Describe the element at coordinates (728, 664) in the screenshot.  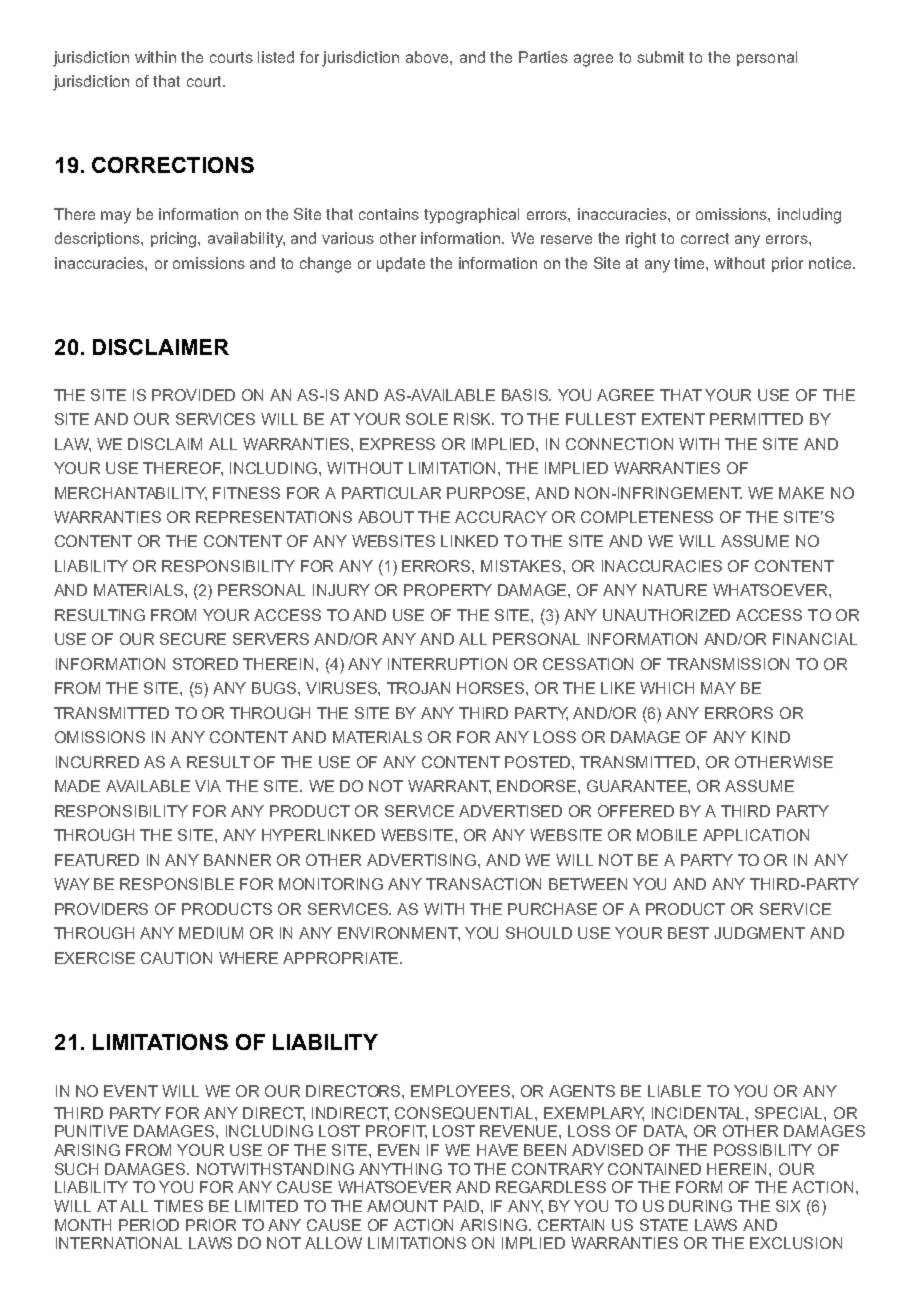
I see `TRANSMISSION` at that location.
